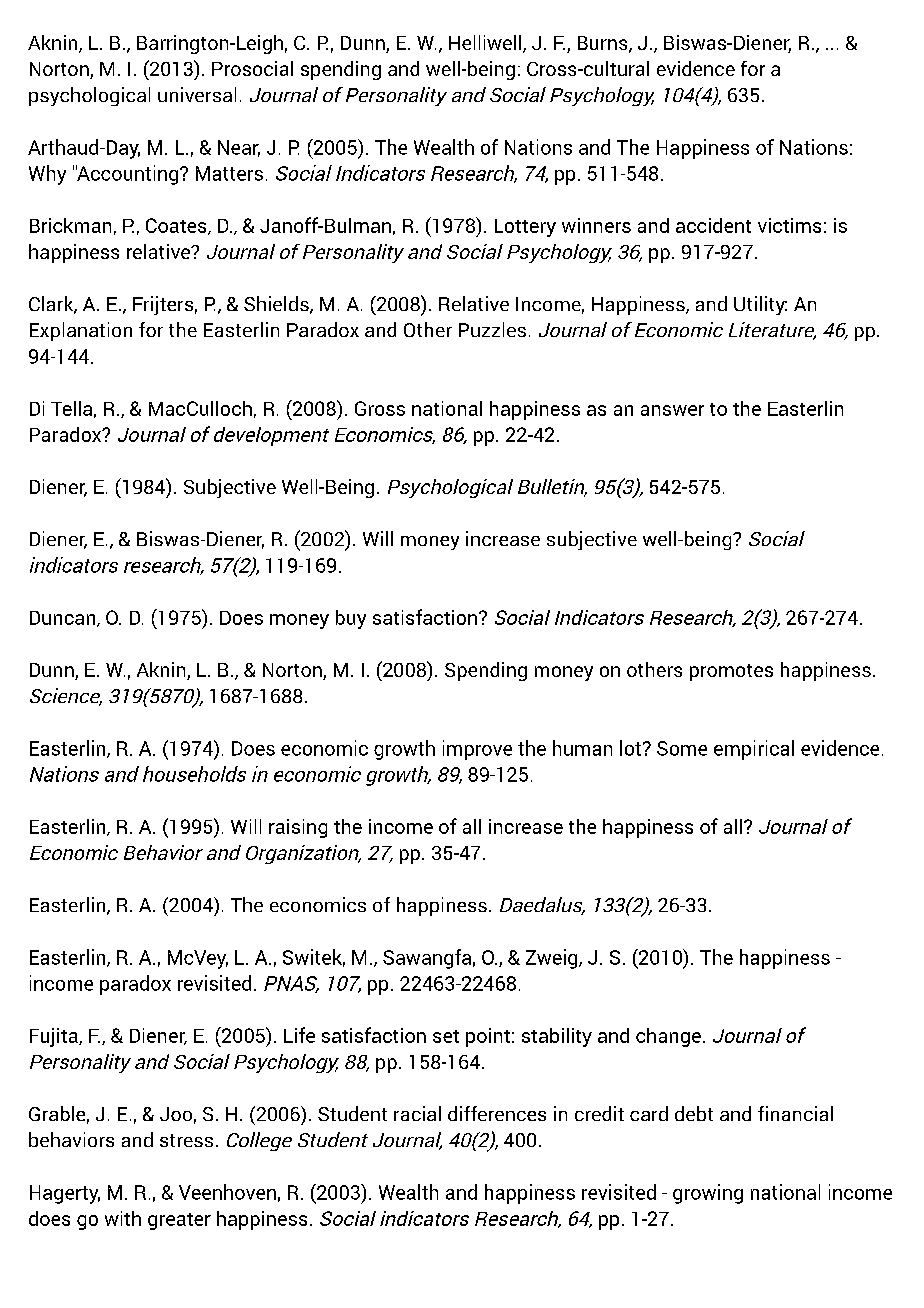 Image resolution: width=924 pixels, height=1308 pixels. I want to click on racial, so click(417, 1113).
